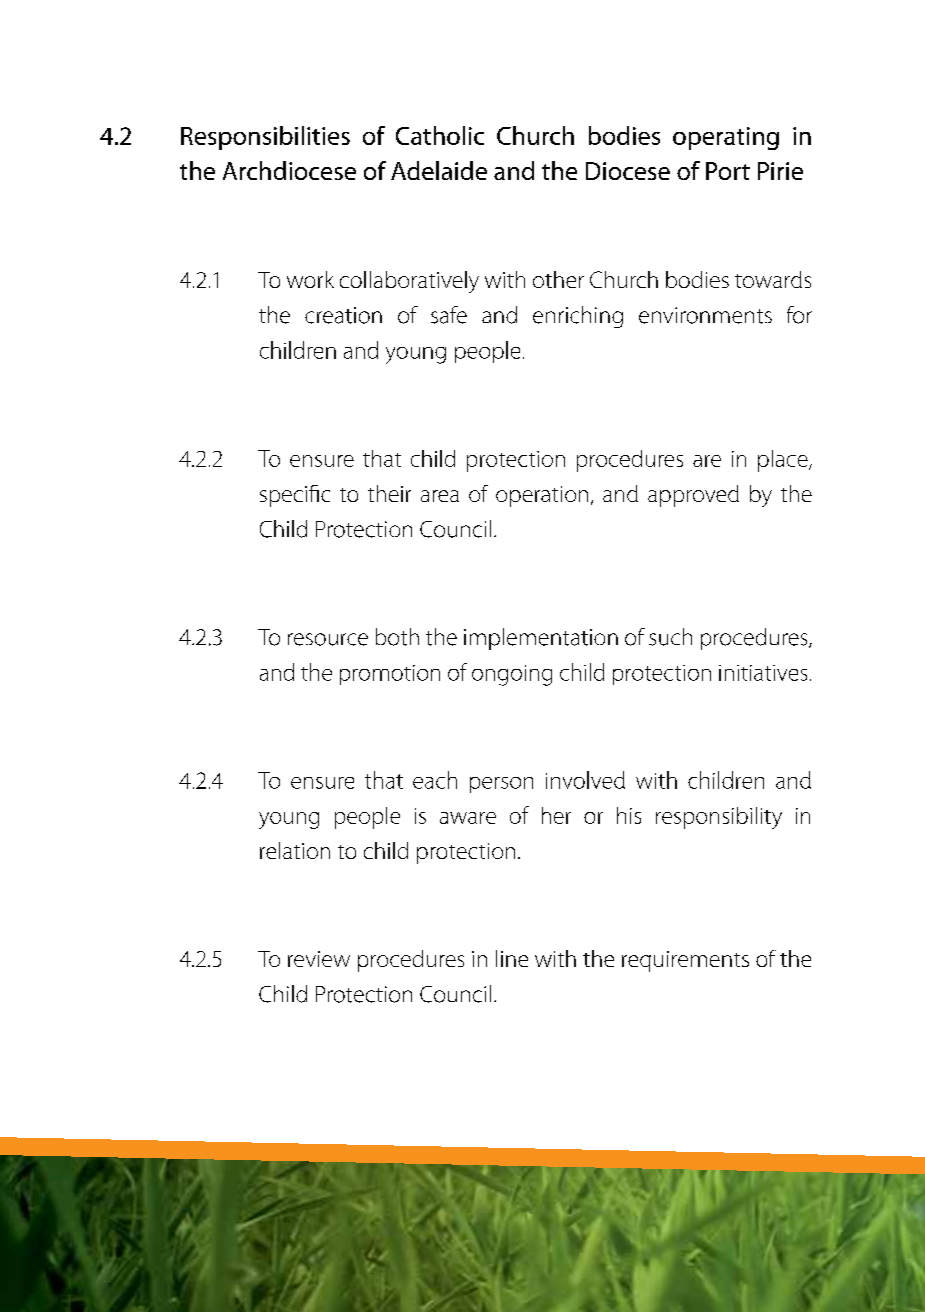 The width and height of the screenshot is (925, 1312). I want to click on Catholic, so click(440, 135).
